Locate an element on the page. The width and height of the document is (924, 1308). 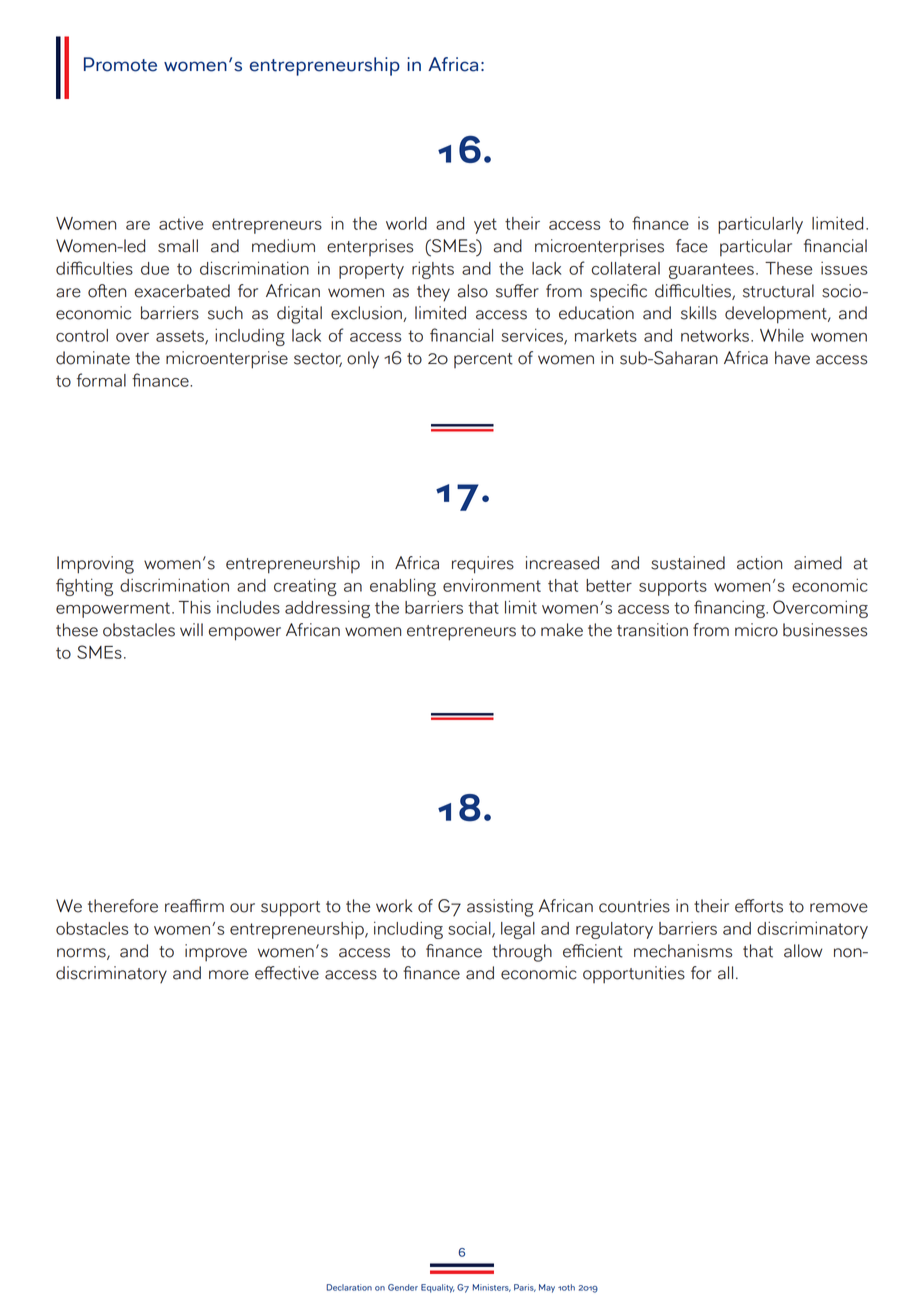
Declaration is located at coordinates (349, 1287).
